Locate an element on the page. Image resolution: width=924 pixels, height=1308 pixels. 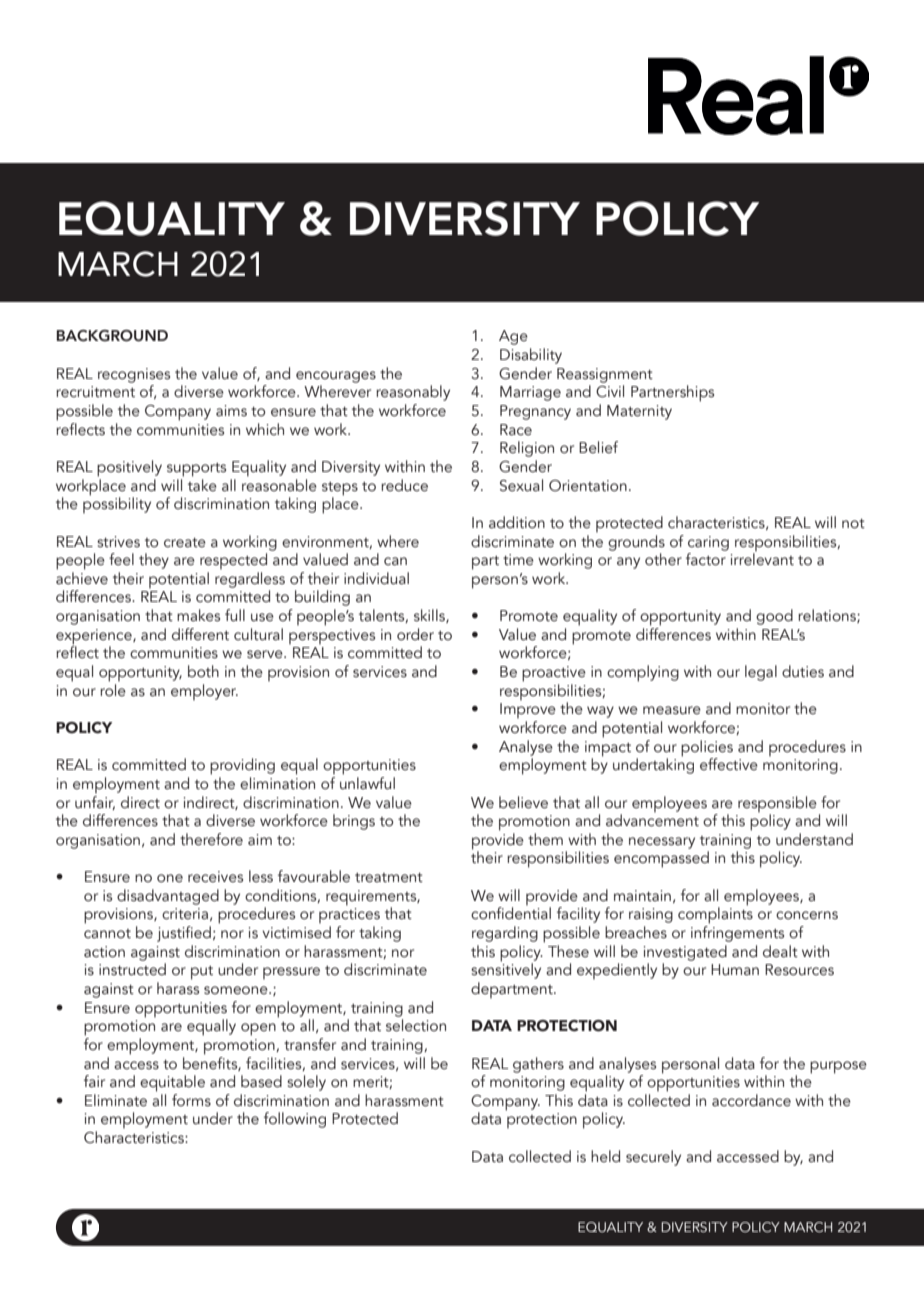
Improve is located at coordinates (528, 711).
